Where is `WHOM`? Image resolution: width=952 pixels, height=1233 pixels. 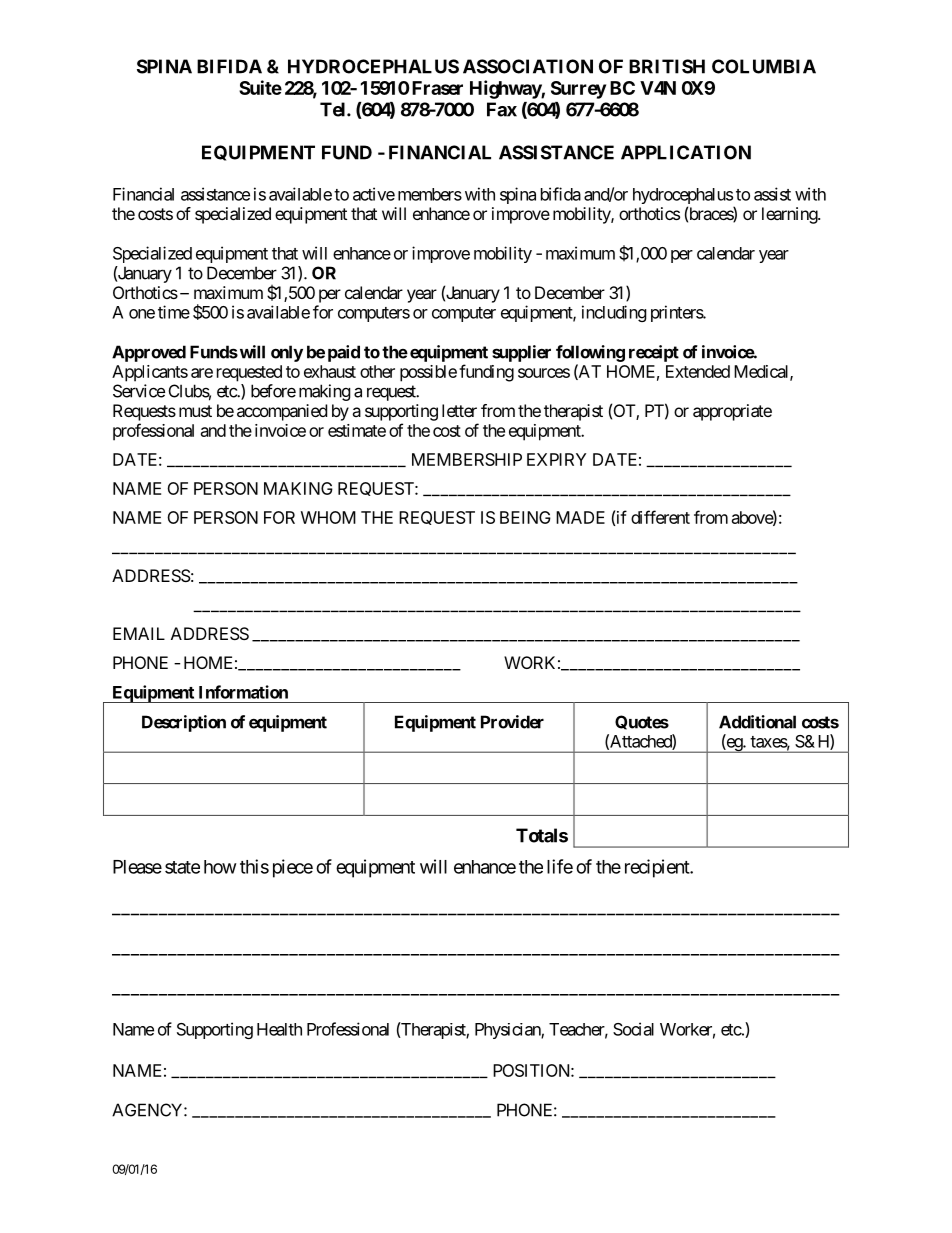 WHOM is located at coordinates (328, 517).
